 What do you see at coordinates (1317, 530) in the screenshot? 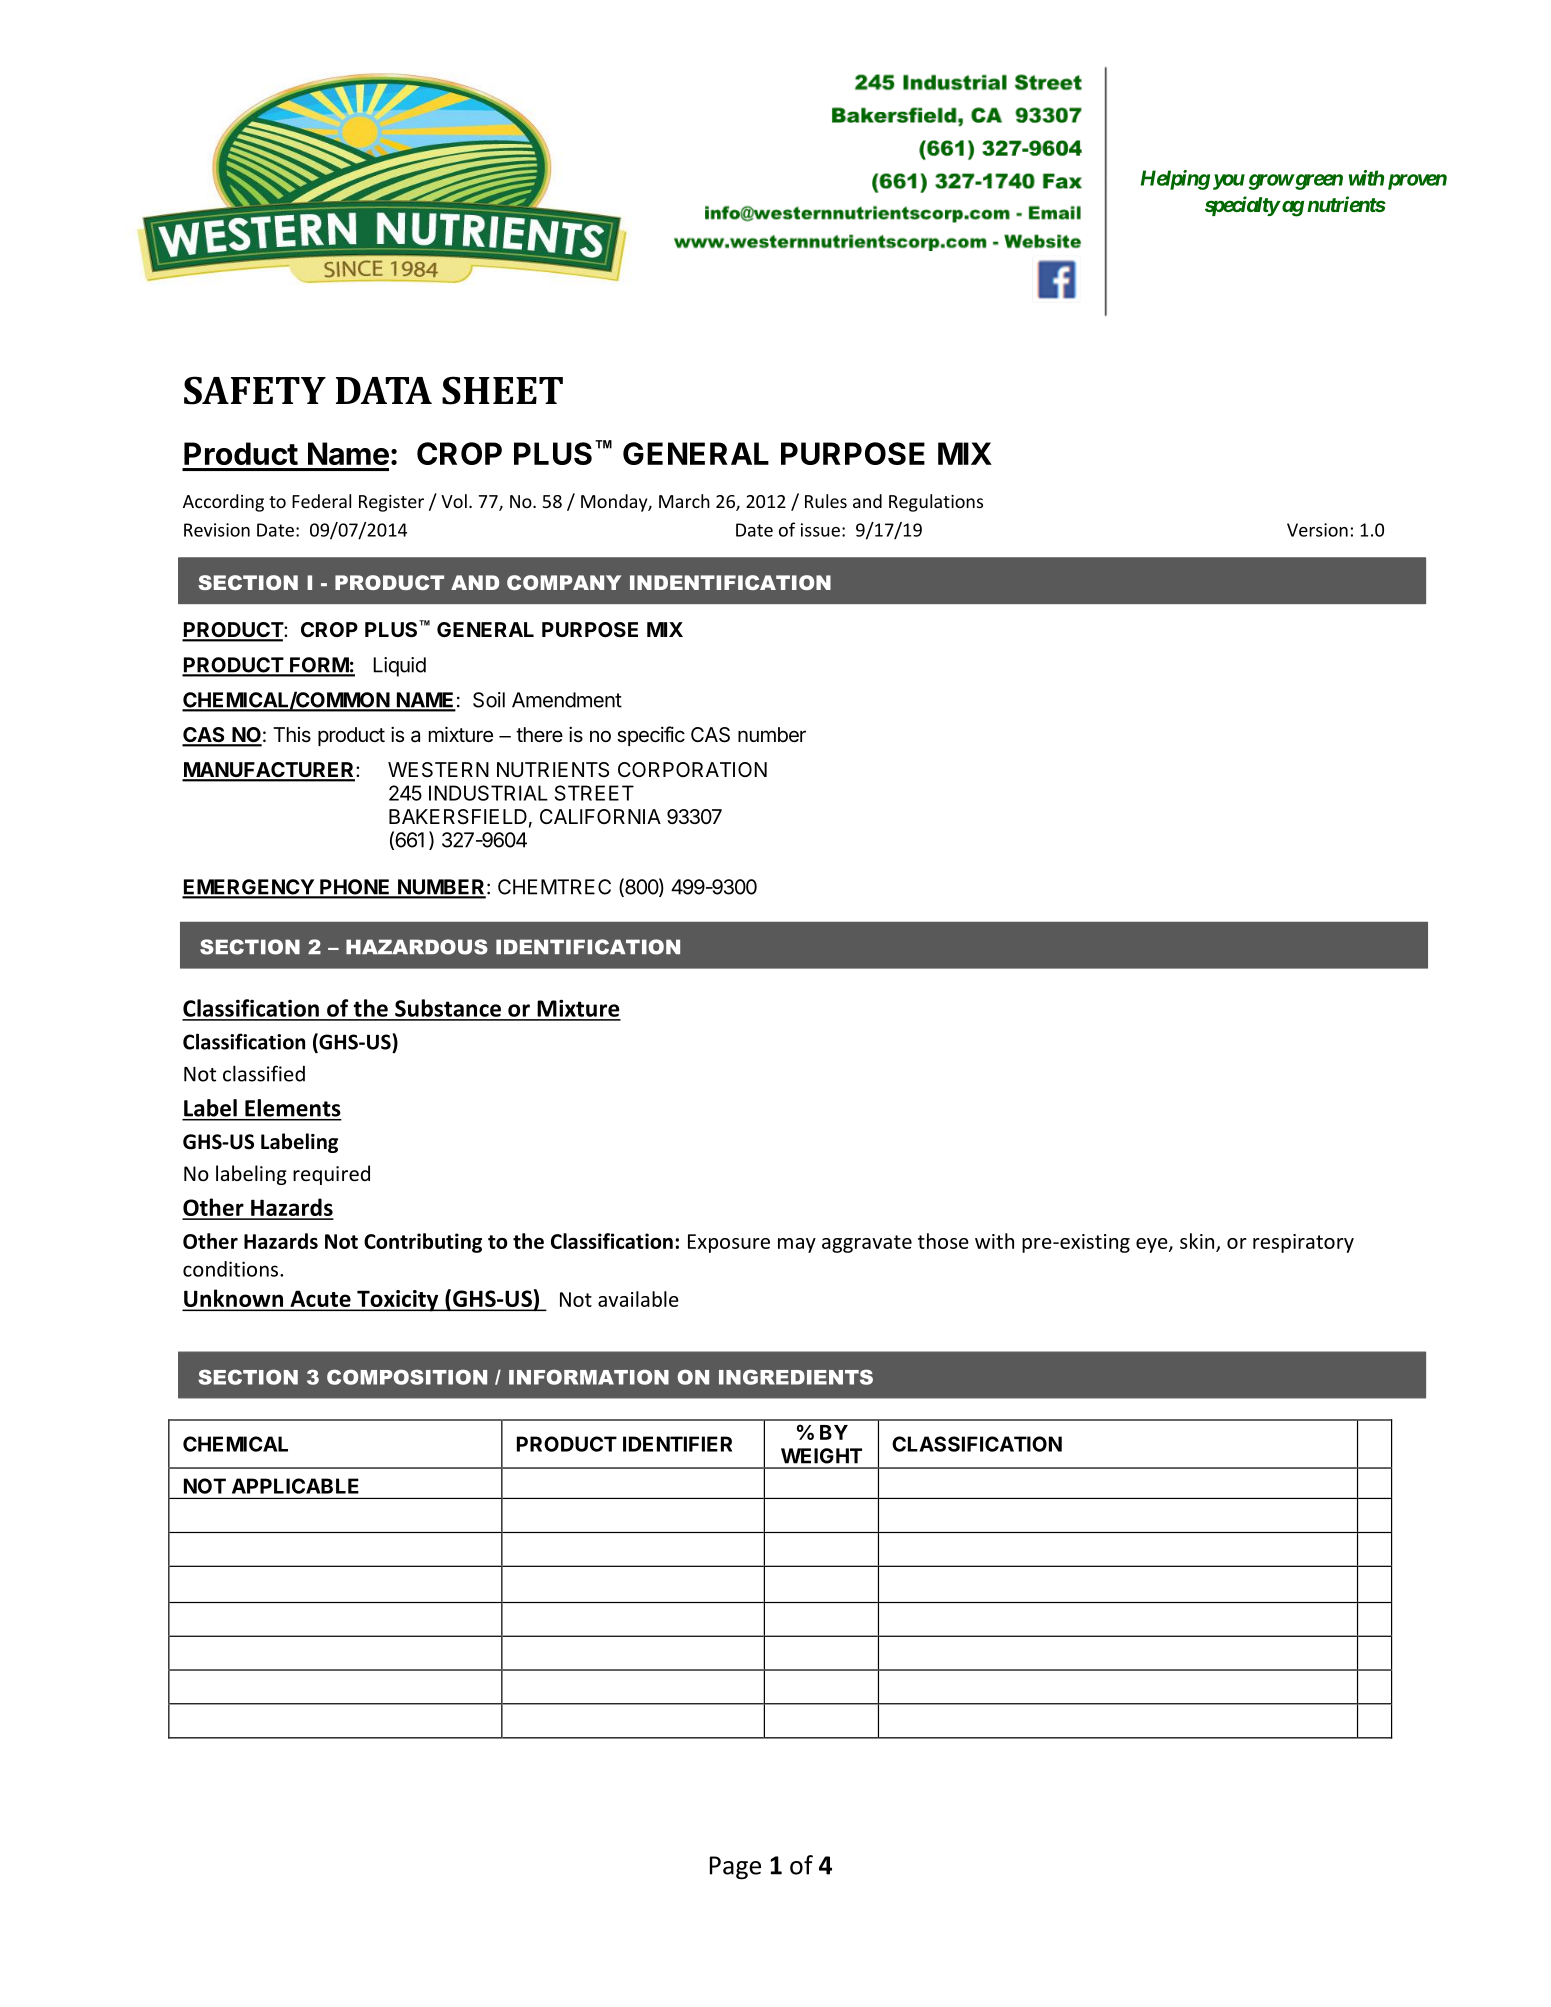
I see `Version` at bounding box center [1317, 530].
